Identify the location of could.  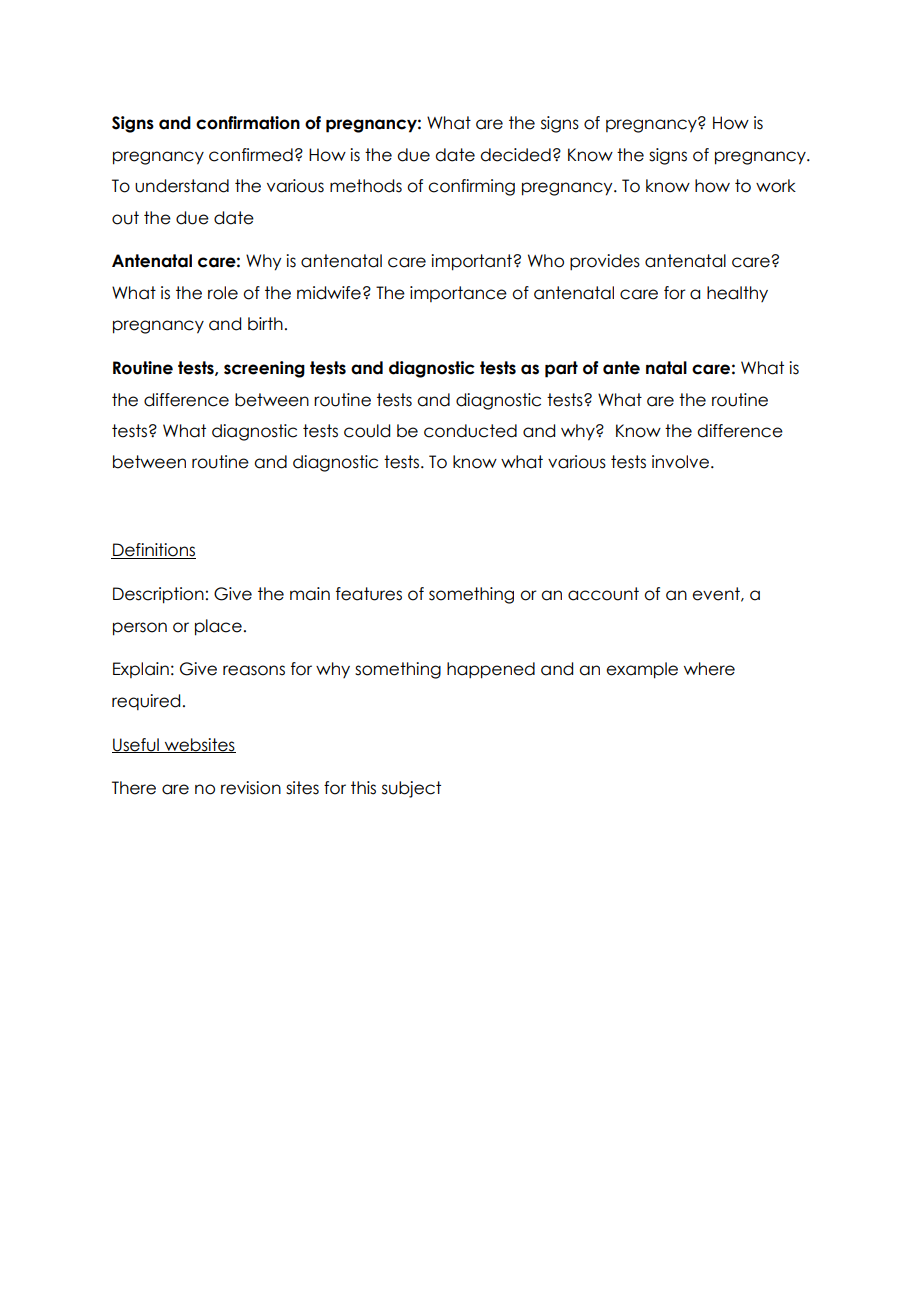
(367, 431).
